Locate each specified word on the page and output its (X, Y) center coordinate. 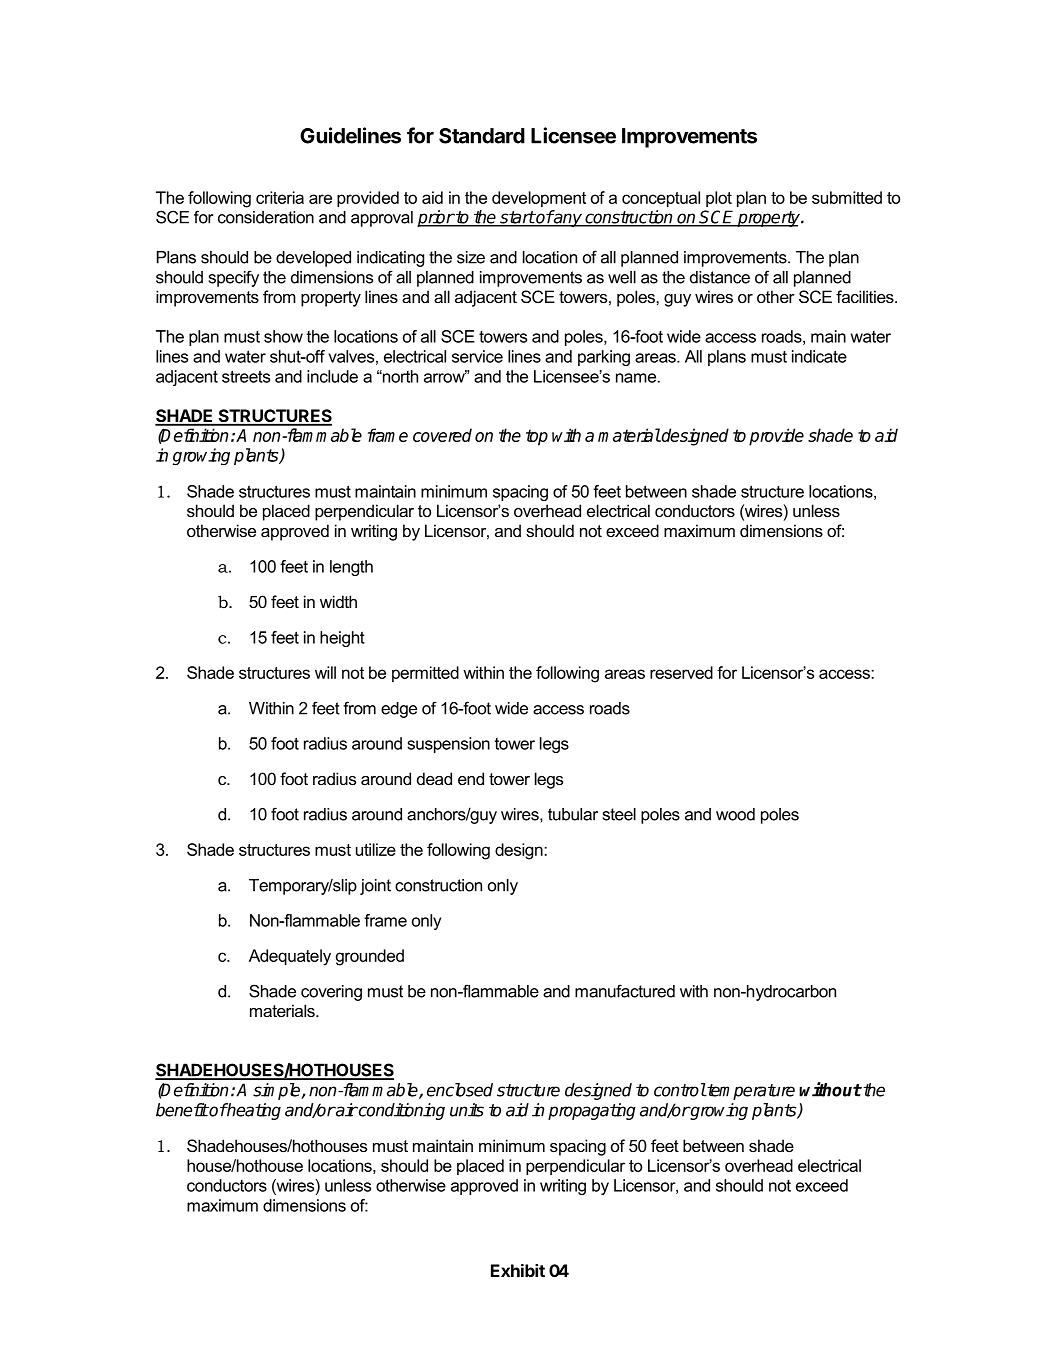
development (539, 199)
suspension (448, 745)
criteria (280, 197)
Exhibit (518, 1270)
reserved (681, 672)
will (325, 672)
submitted (847, 197)
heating (253, 1111)
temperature (750, 1091)
